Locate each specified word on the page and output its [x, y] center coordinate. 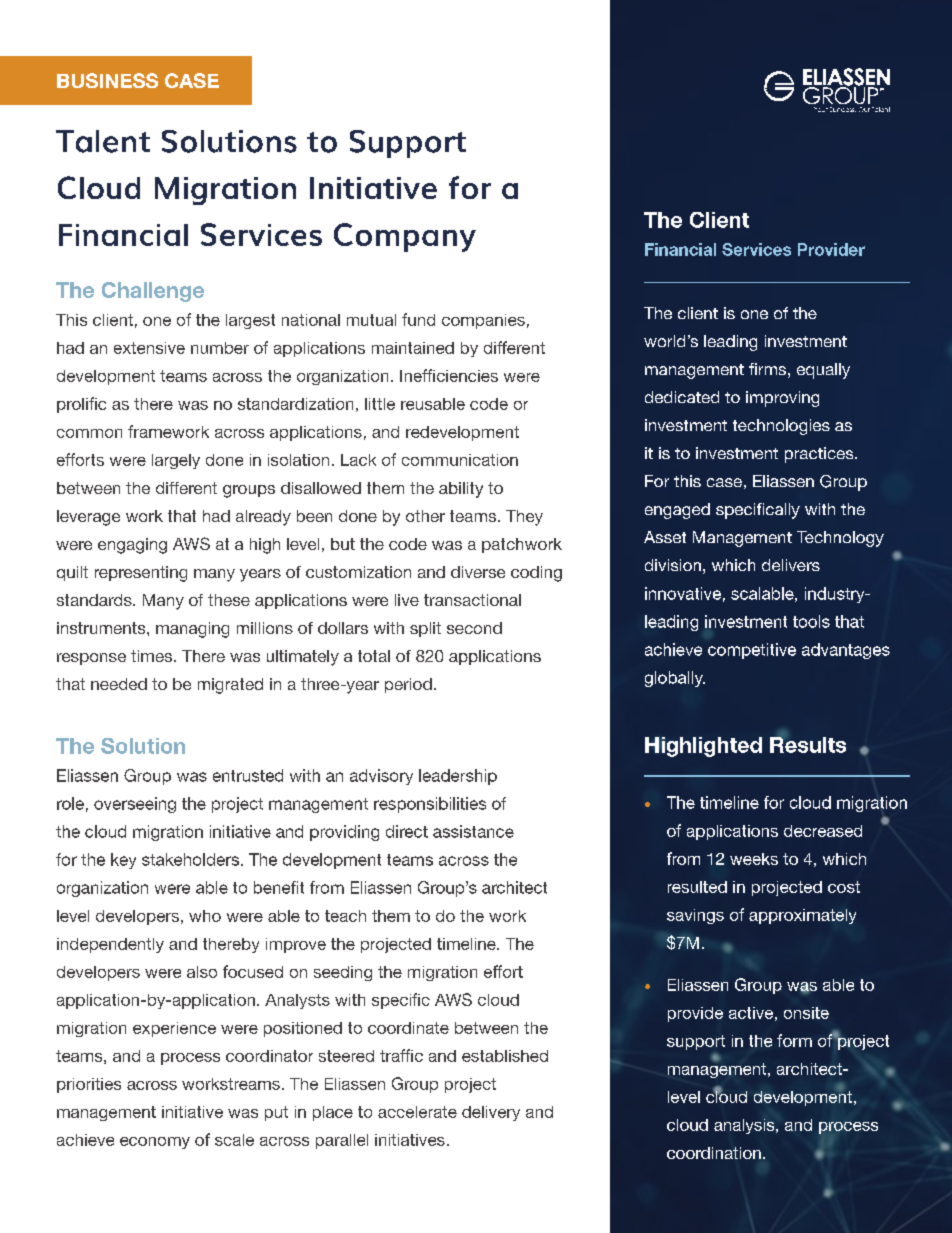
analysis [745, 1126]
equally [823, 371]
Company [405, 237]
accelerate [417, 1112]
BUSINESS [107, 80]
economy [155, 1143]
